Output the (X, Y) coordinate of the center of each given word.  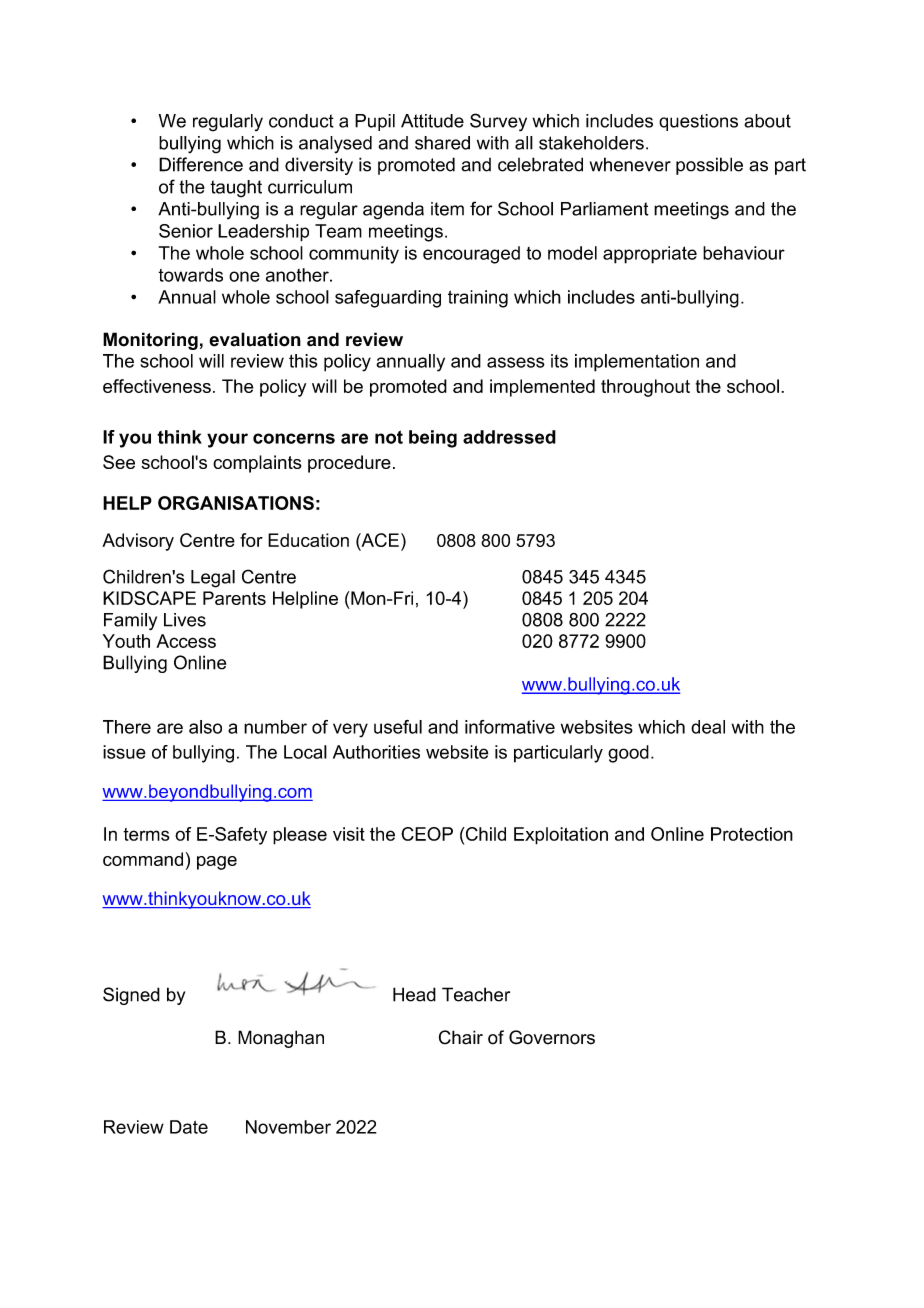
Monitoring (150, 341)
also (205, 727)
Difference (201, 164)
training (478, 299)
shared (442, 143)
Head (414, 994)
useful (398, 727)
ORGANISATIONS (236, 503)
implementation (637, 363)
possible (709, 166)
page (217, 863)
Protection (752, 834)
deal (708, 727)
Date (189, 1127)
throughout (645, 388)
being (433, 439)
